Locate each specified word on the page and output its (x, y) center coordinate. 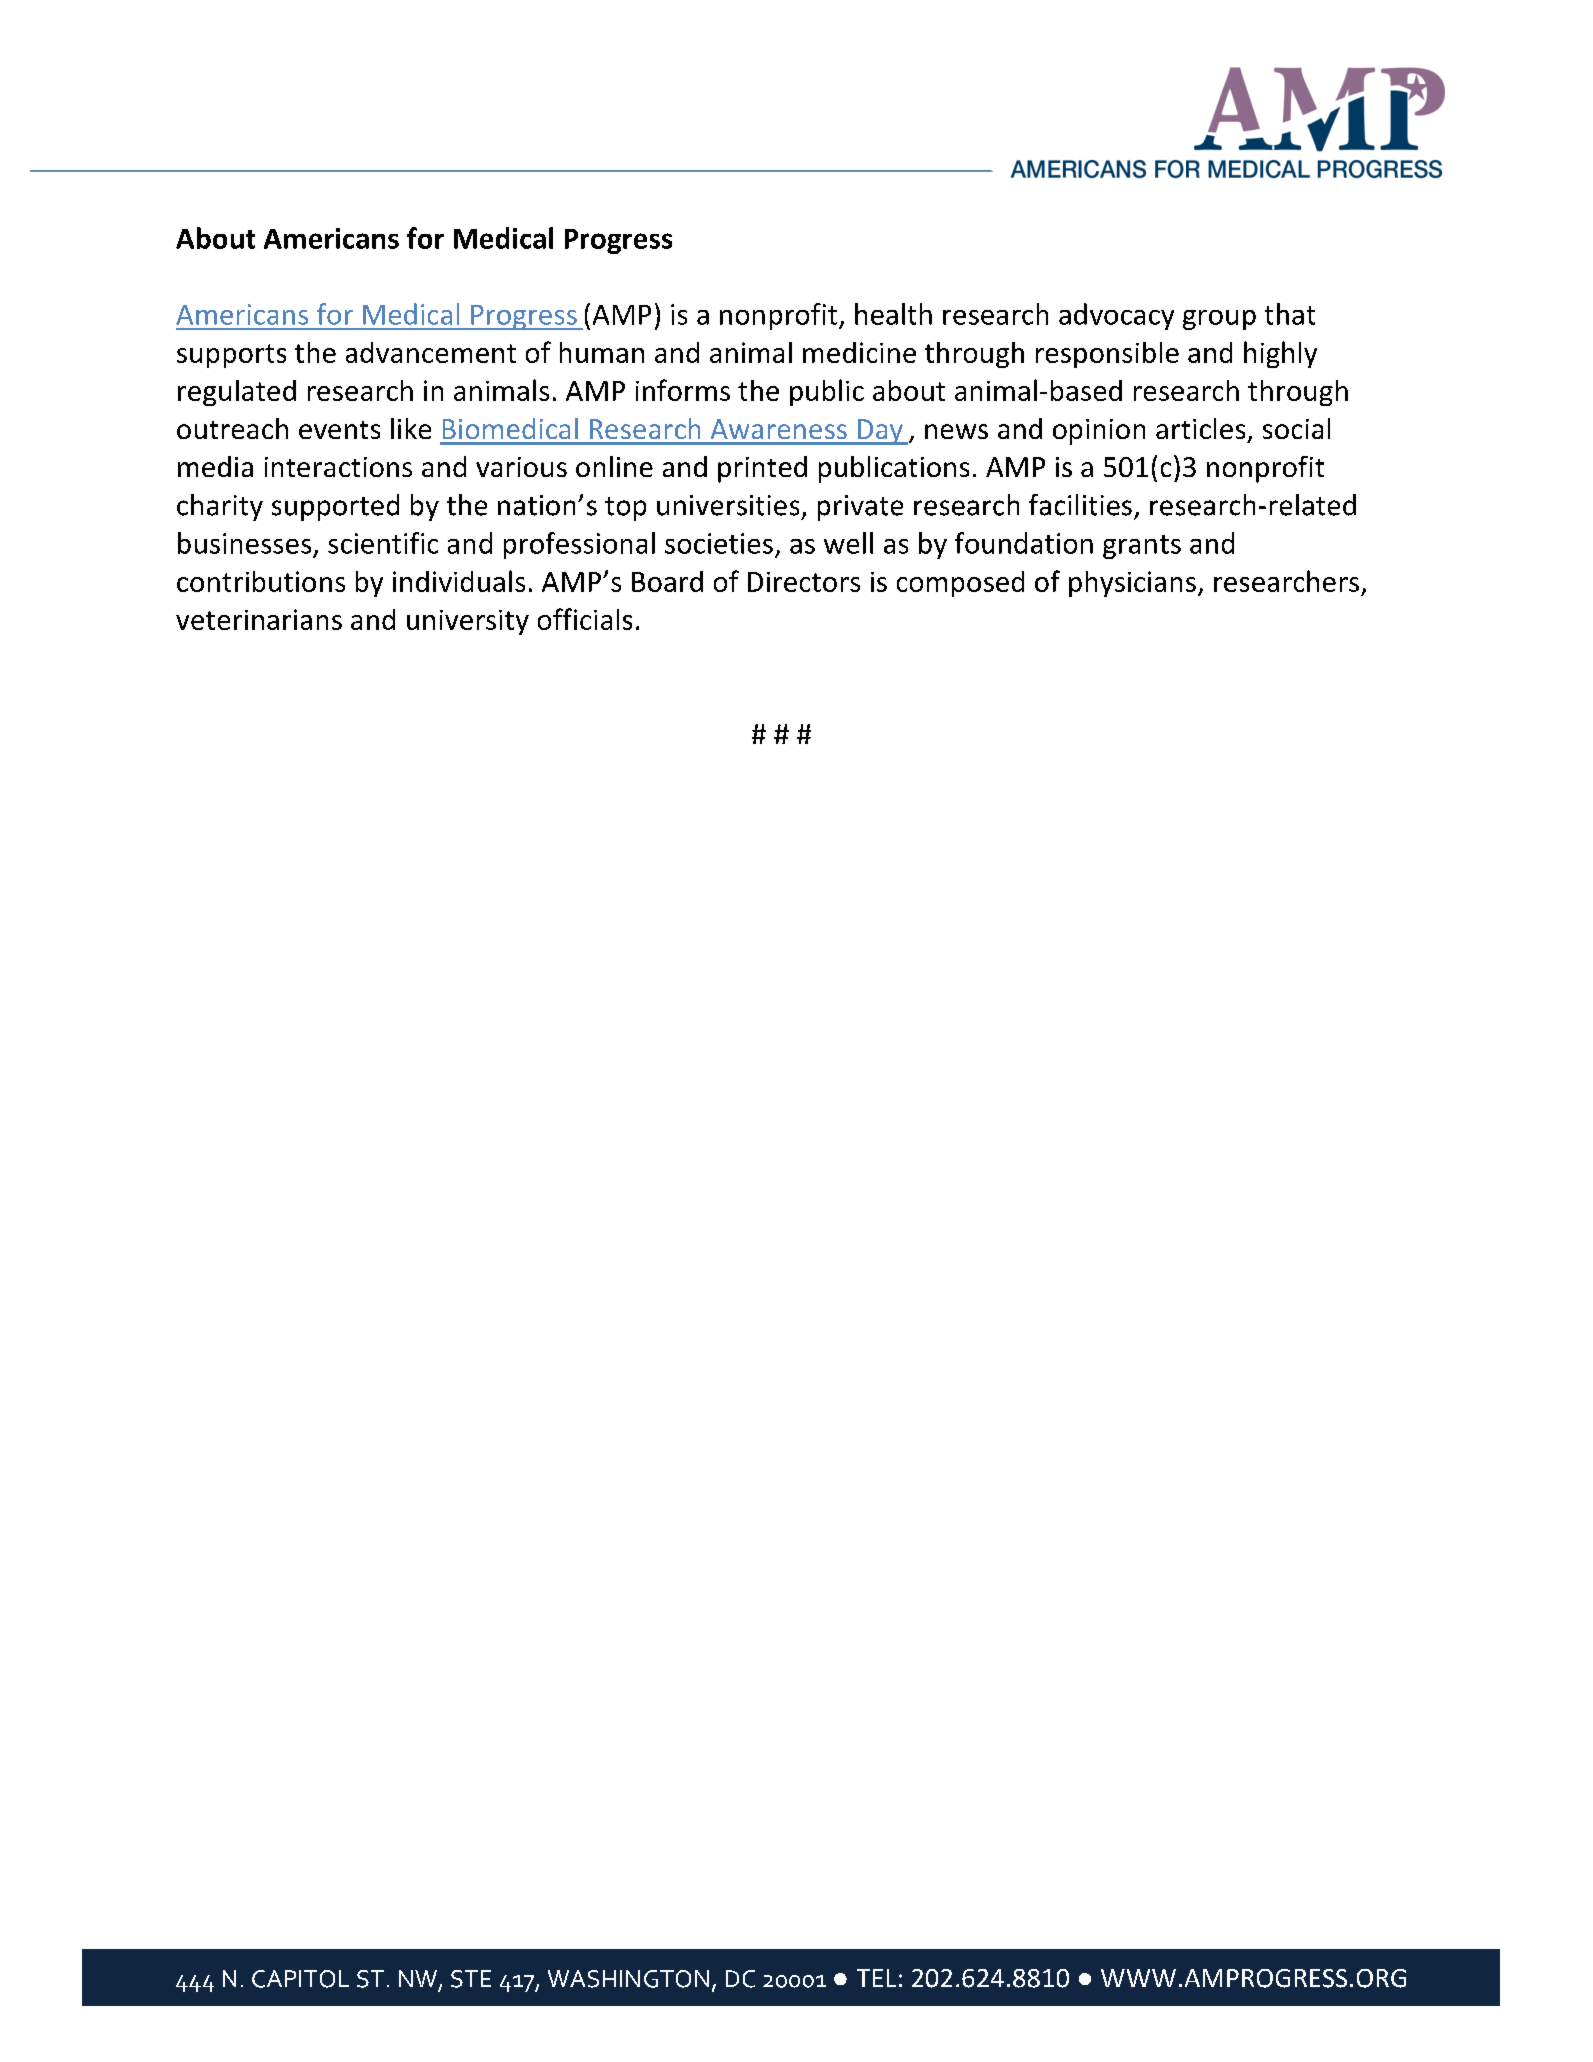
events (339, 430)
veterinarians (259, 619)
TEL (876, 1978)
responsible (1107, 355)
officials (585, 619)
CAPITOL (300, 1979)
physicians (1132, 584)
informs (683, 390)
